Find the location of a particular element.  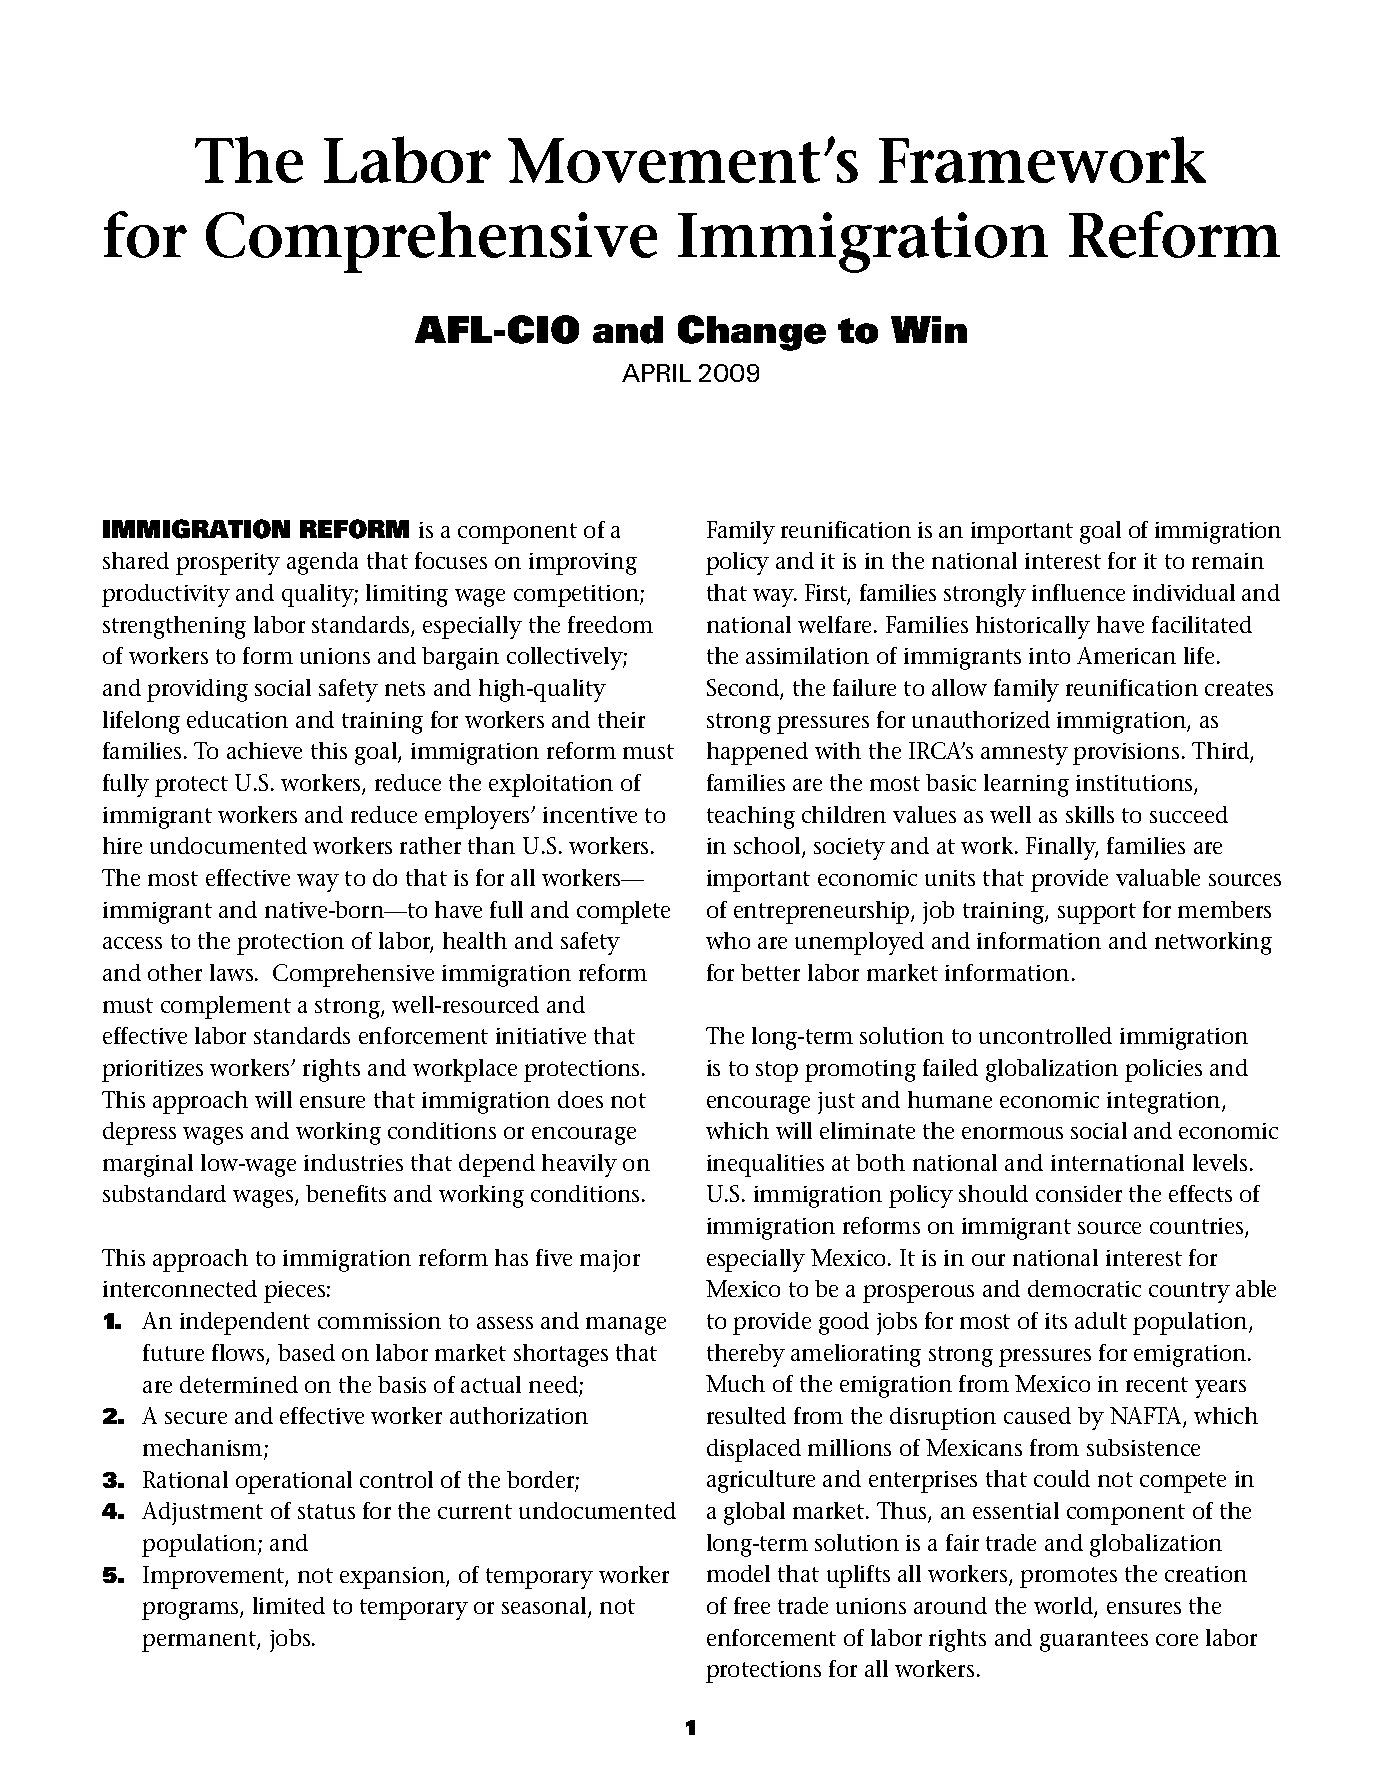

integration is located at coordinates (1165, 1103).
